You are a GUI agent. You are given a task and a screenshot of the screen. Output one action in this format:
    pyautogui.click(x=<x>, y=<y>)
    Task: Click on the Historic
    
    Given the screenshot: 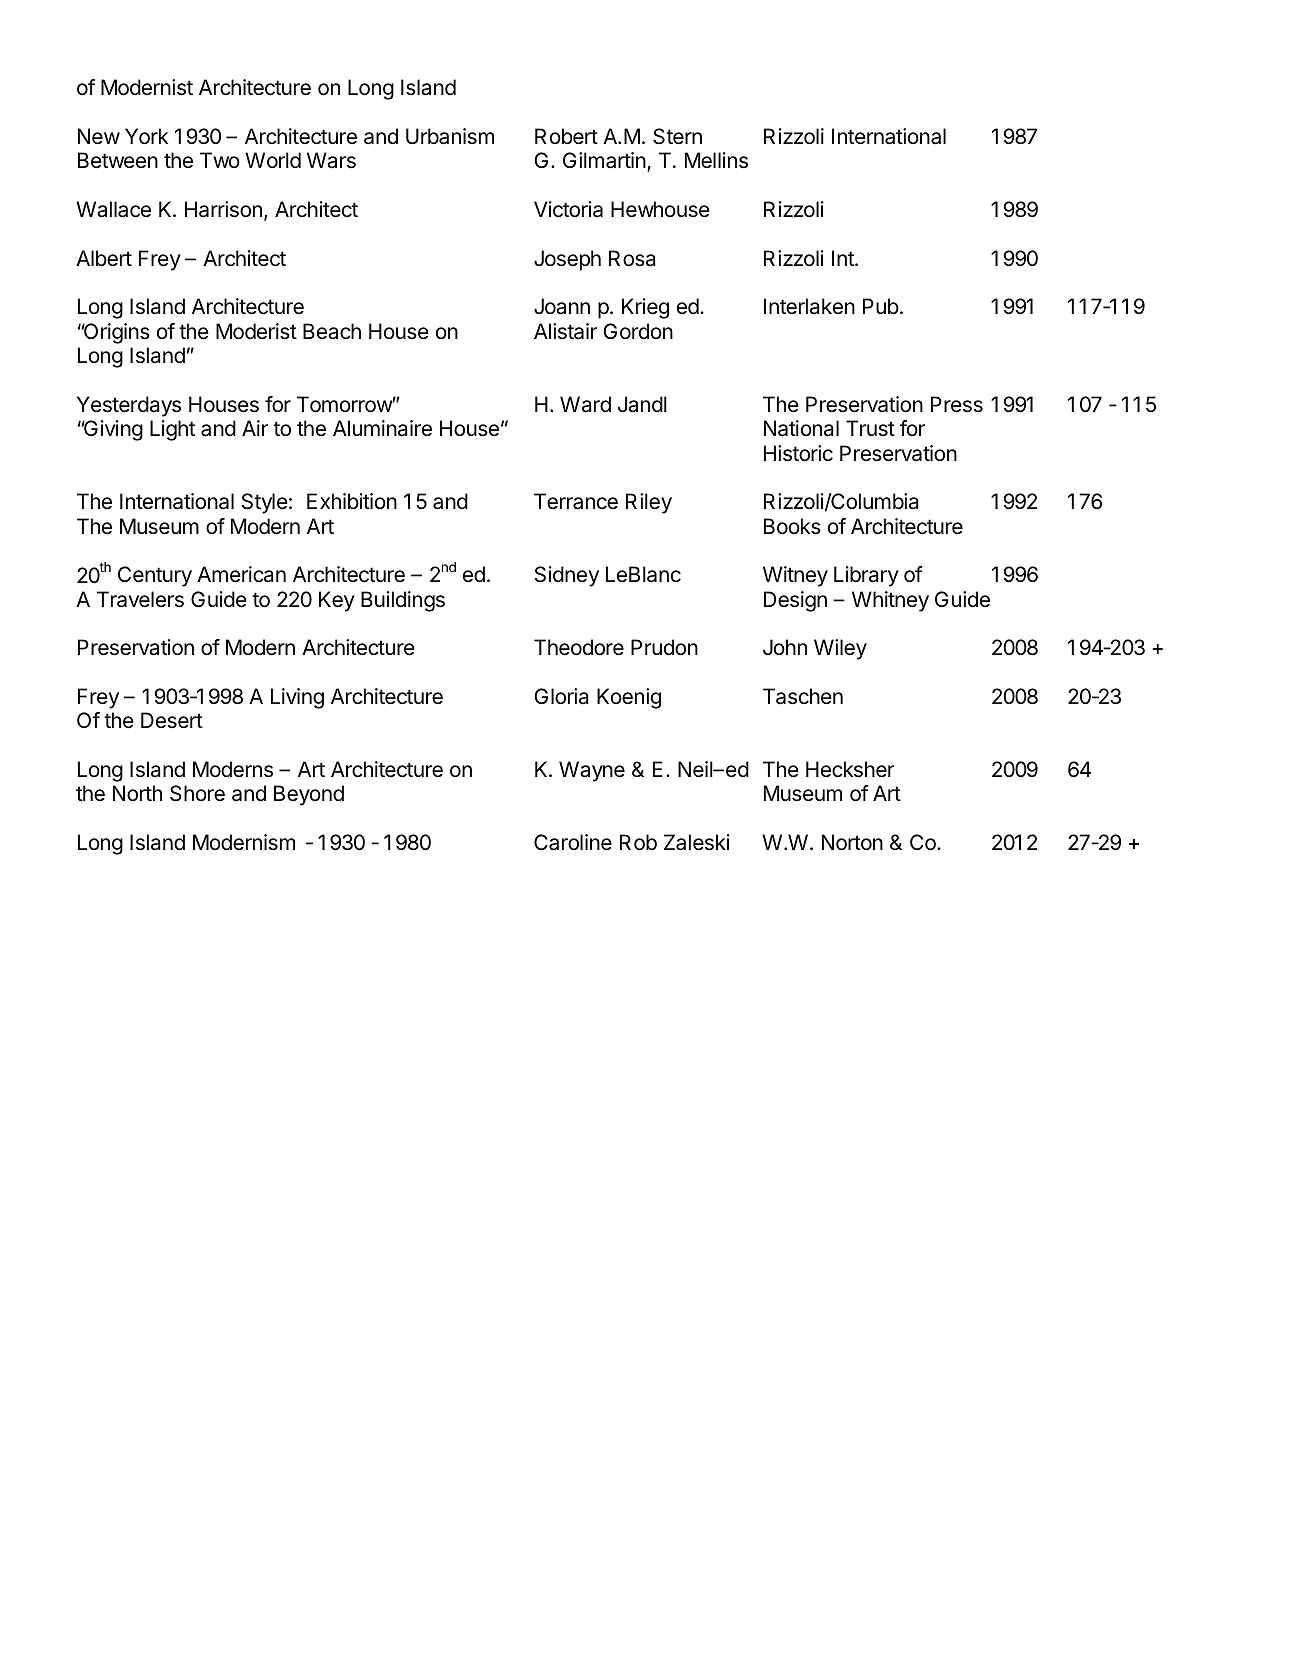 What is the action you would take?
    pyautogui.click(x=798, y=453)
